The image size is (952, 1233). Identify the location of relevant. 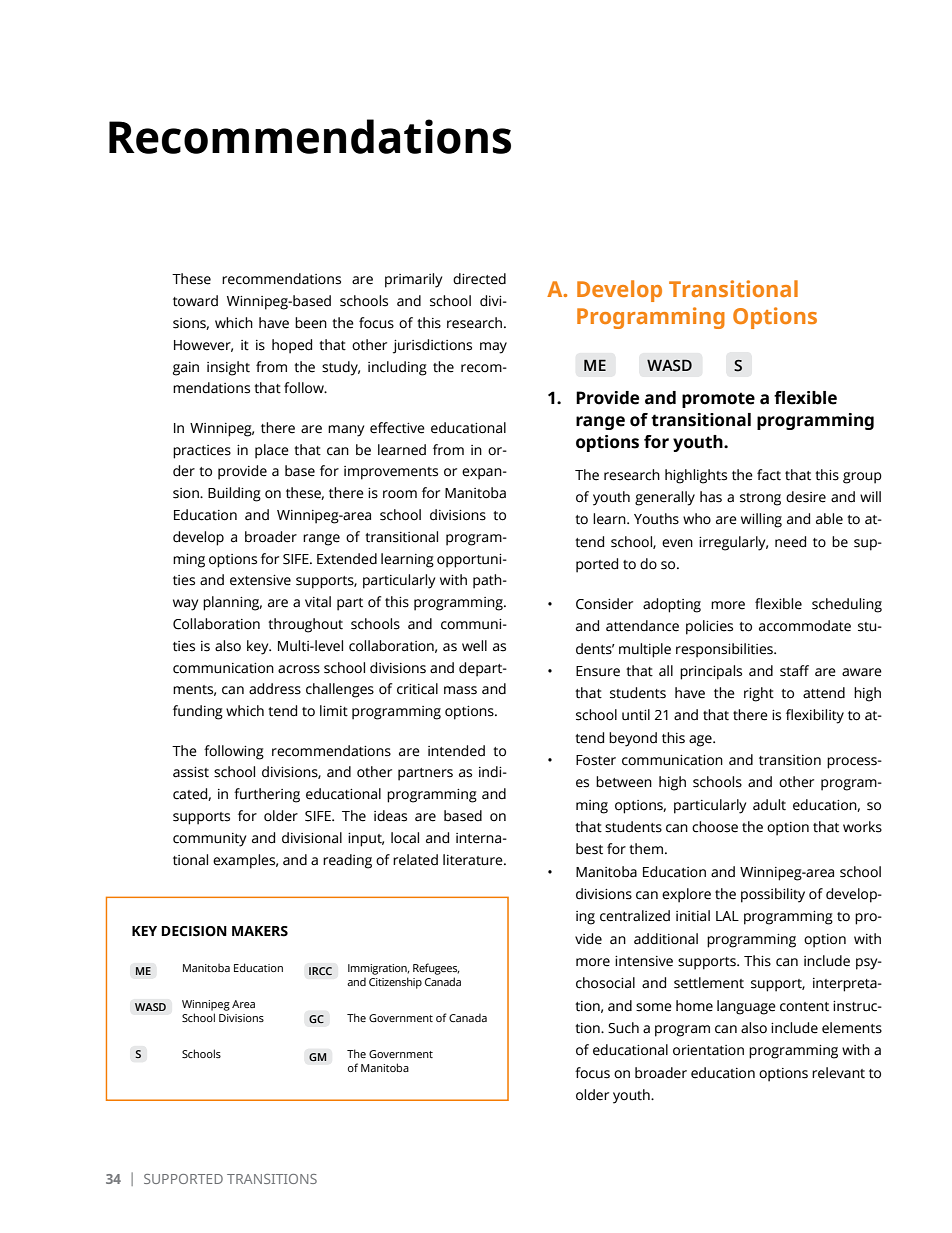
(838, 1073).
